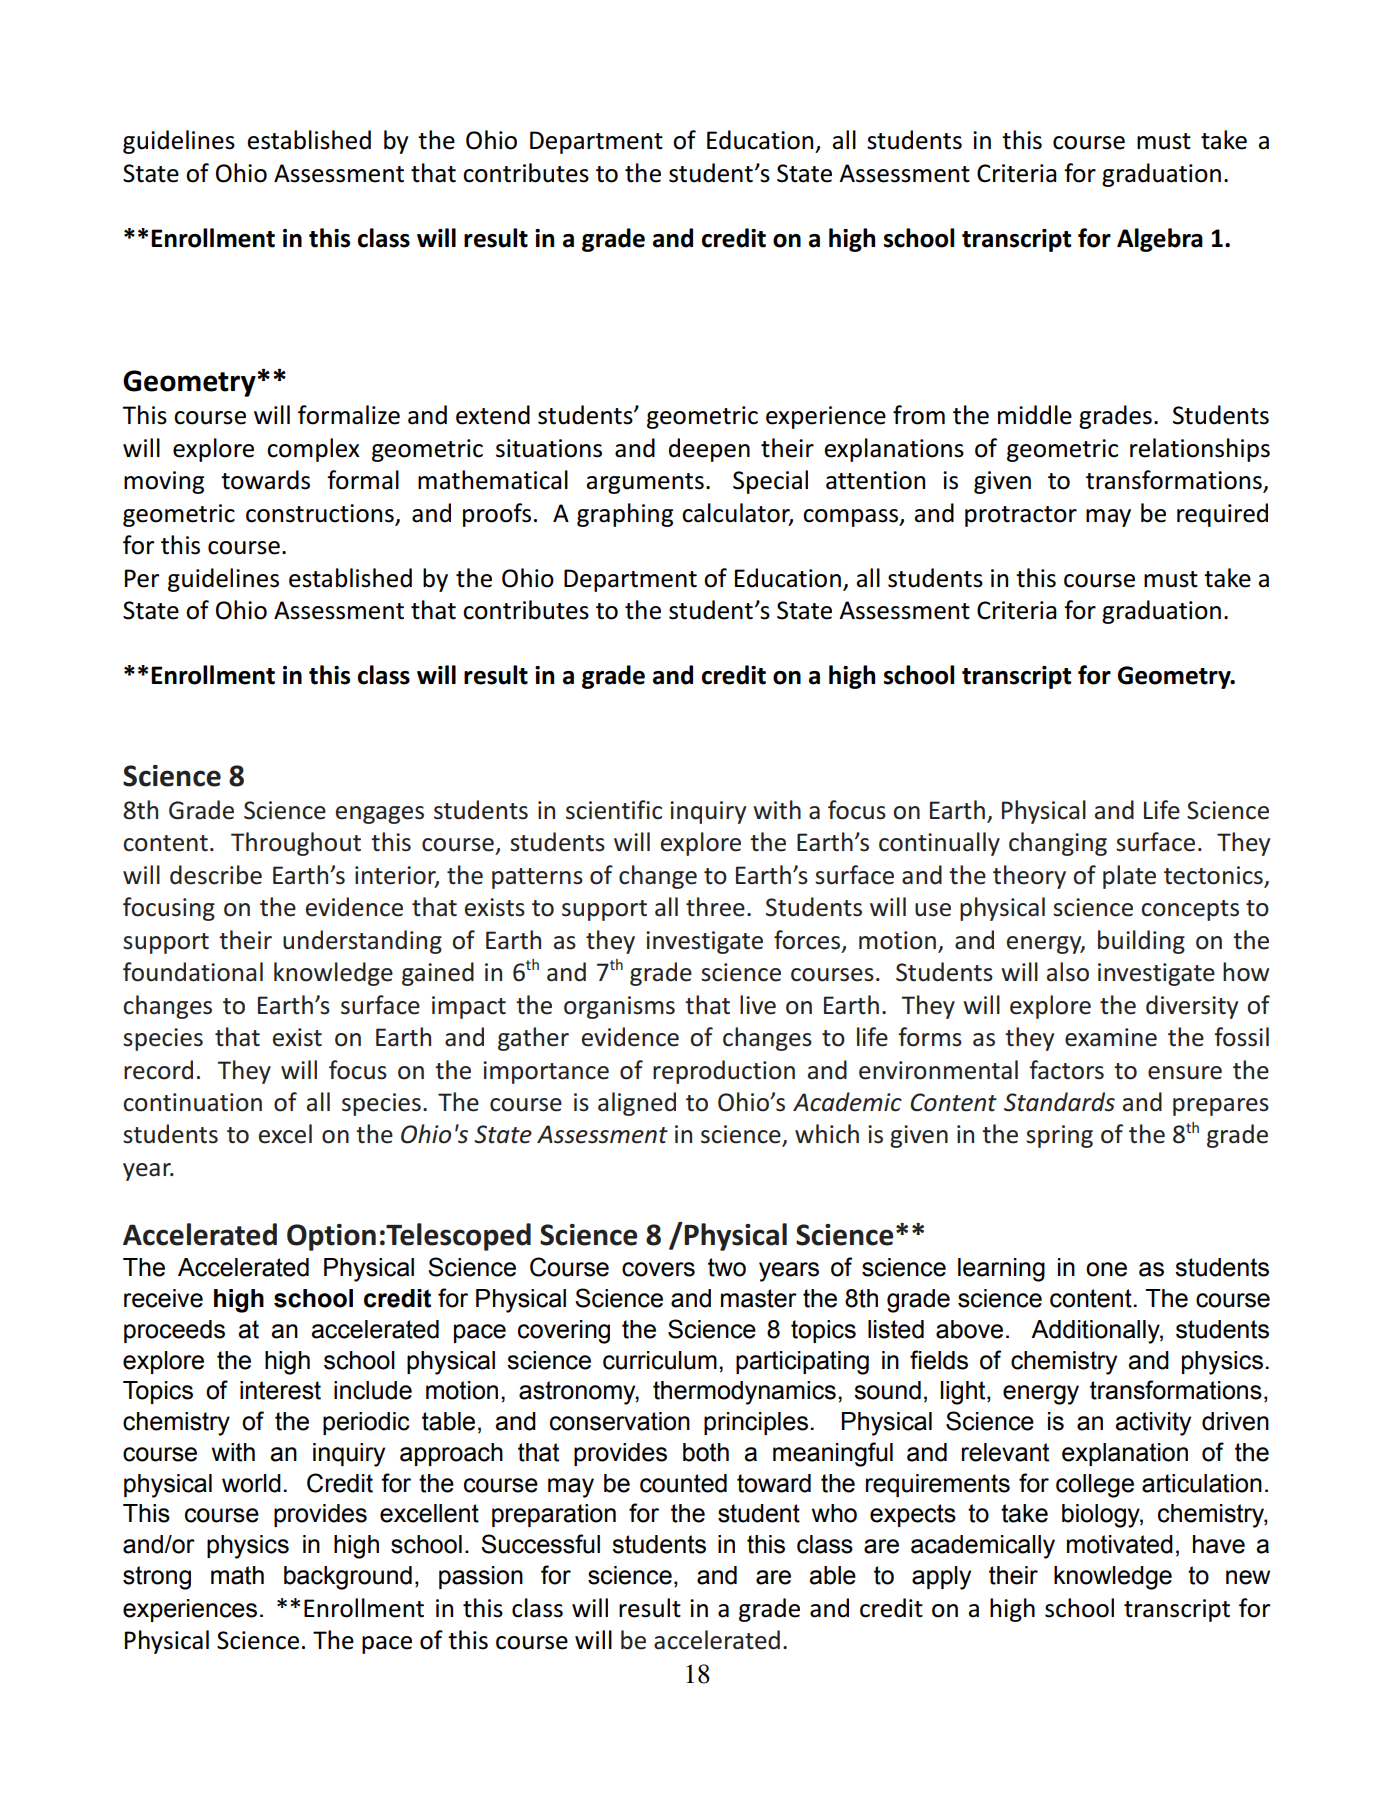  What do you see at coordinates (709, 450) in the screenshot?
I see `deepen` at bounding box center [709, 450].
